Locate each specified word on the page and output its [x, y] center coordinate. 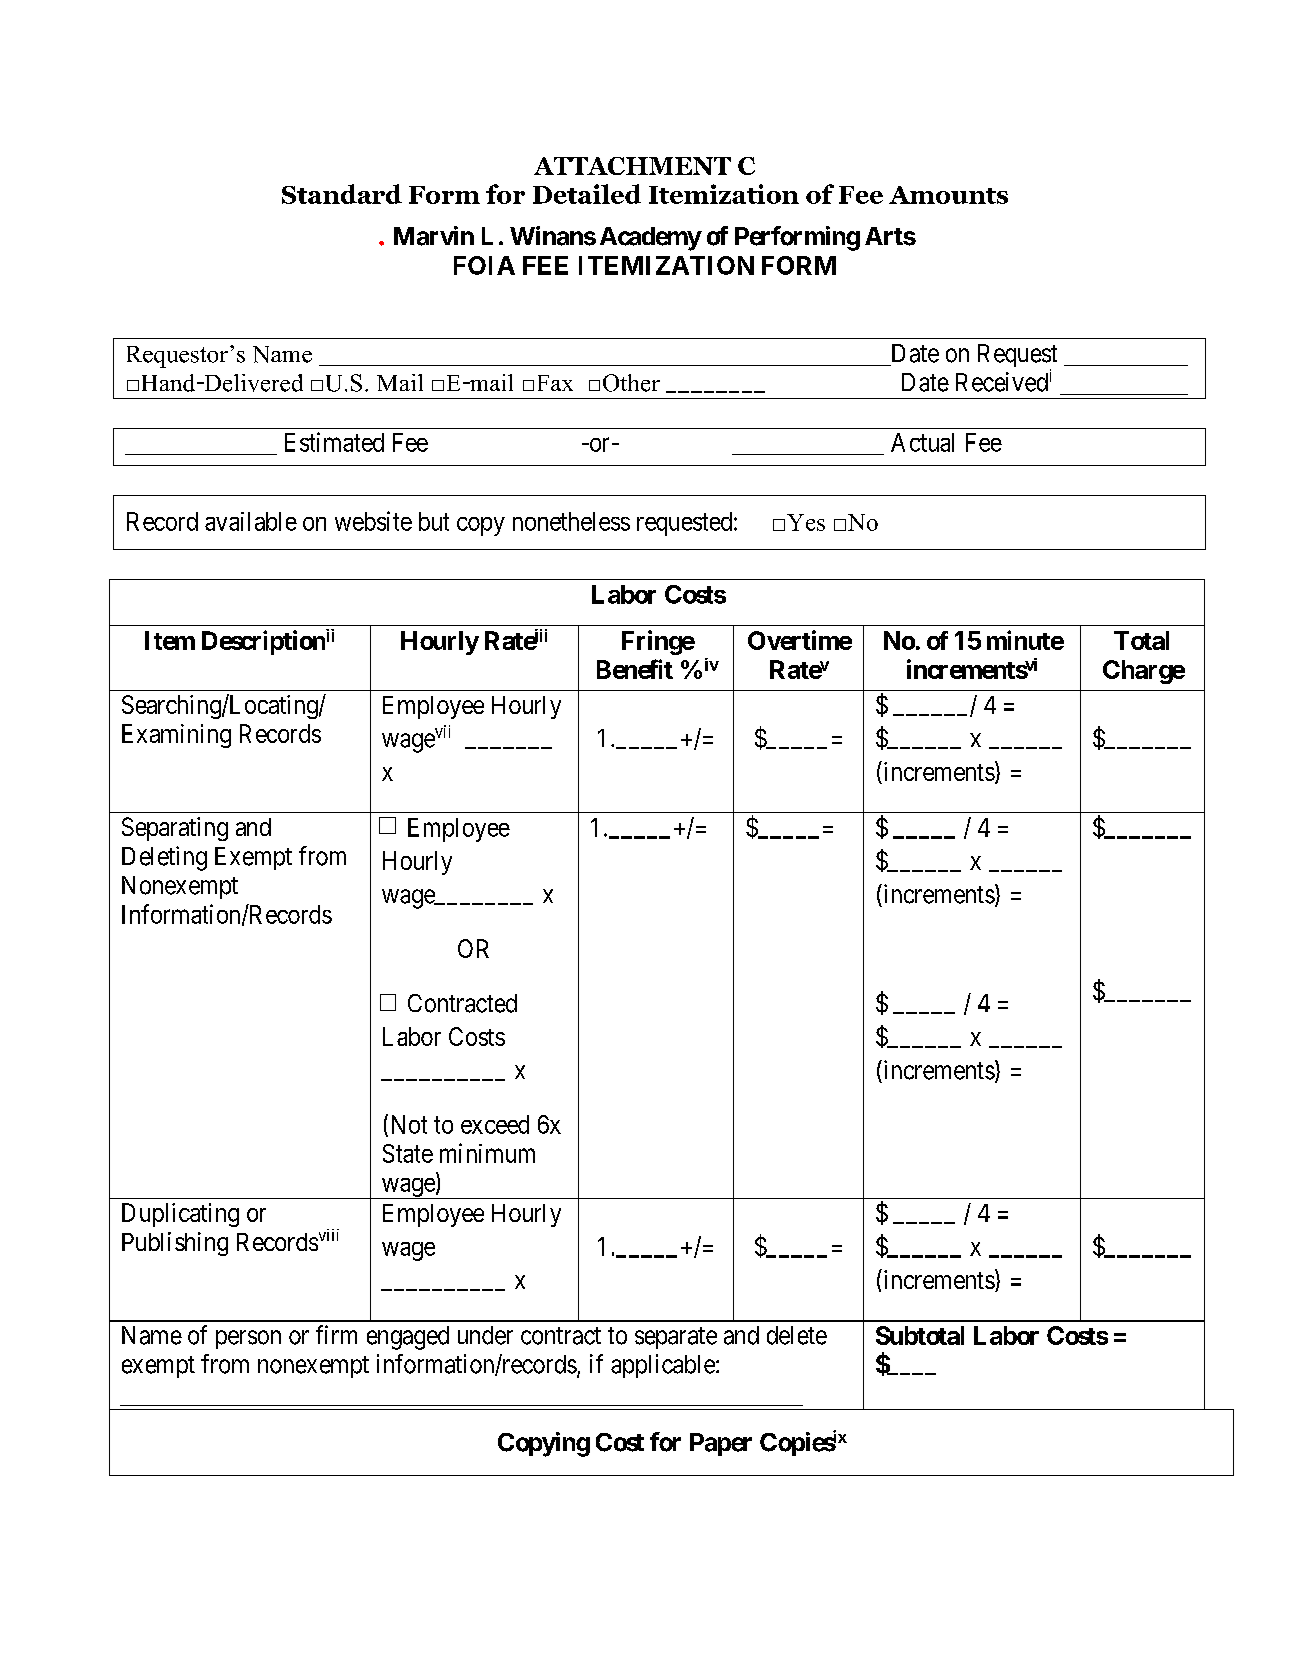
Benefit [635, 669]
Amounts [948, 195]
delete [797, 1335]
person [248, 1339]
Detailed [587, 194]
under [485, 1335]
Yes [806, 522]
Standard [342, 194]
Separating [175, 829]
